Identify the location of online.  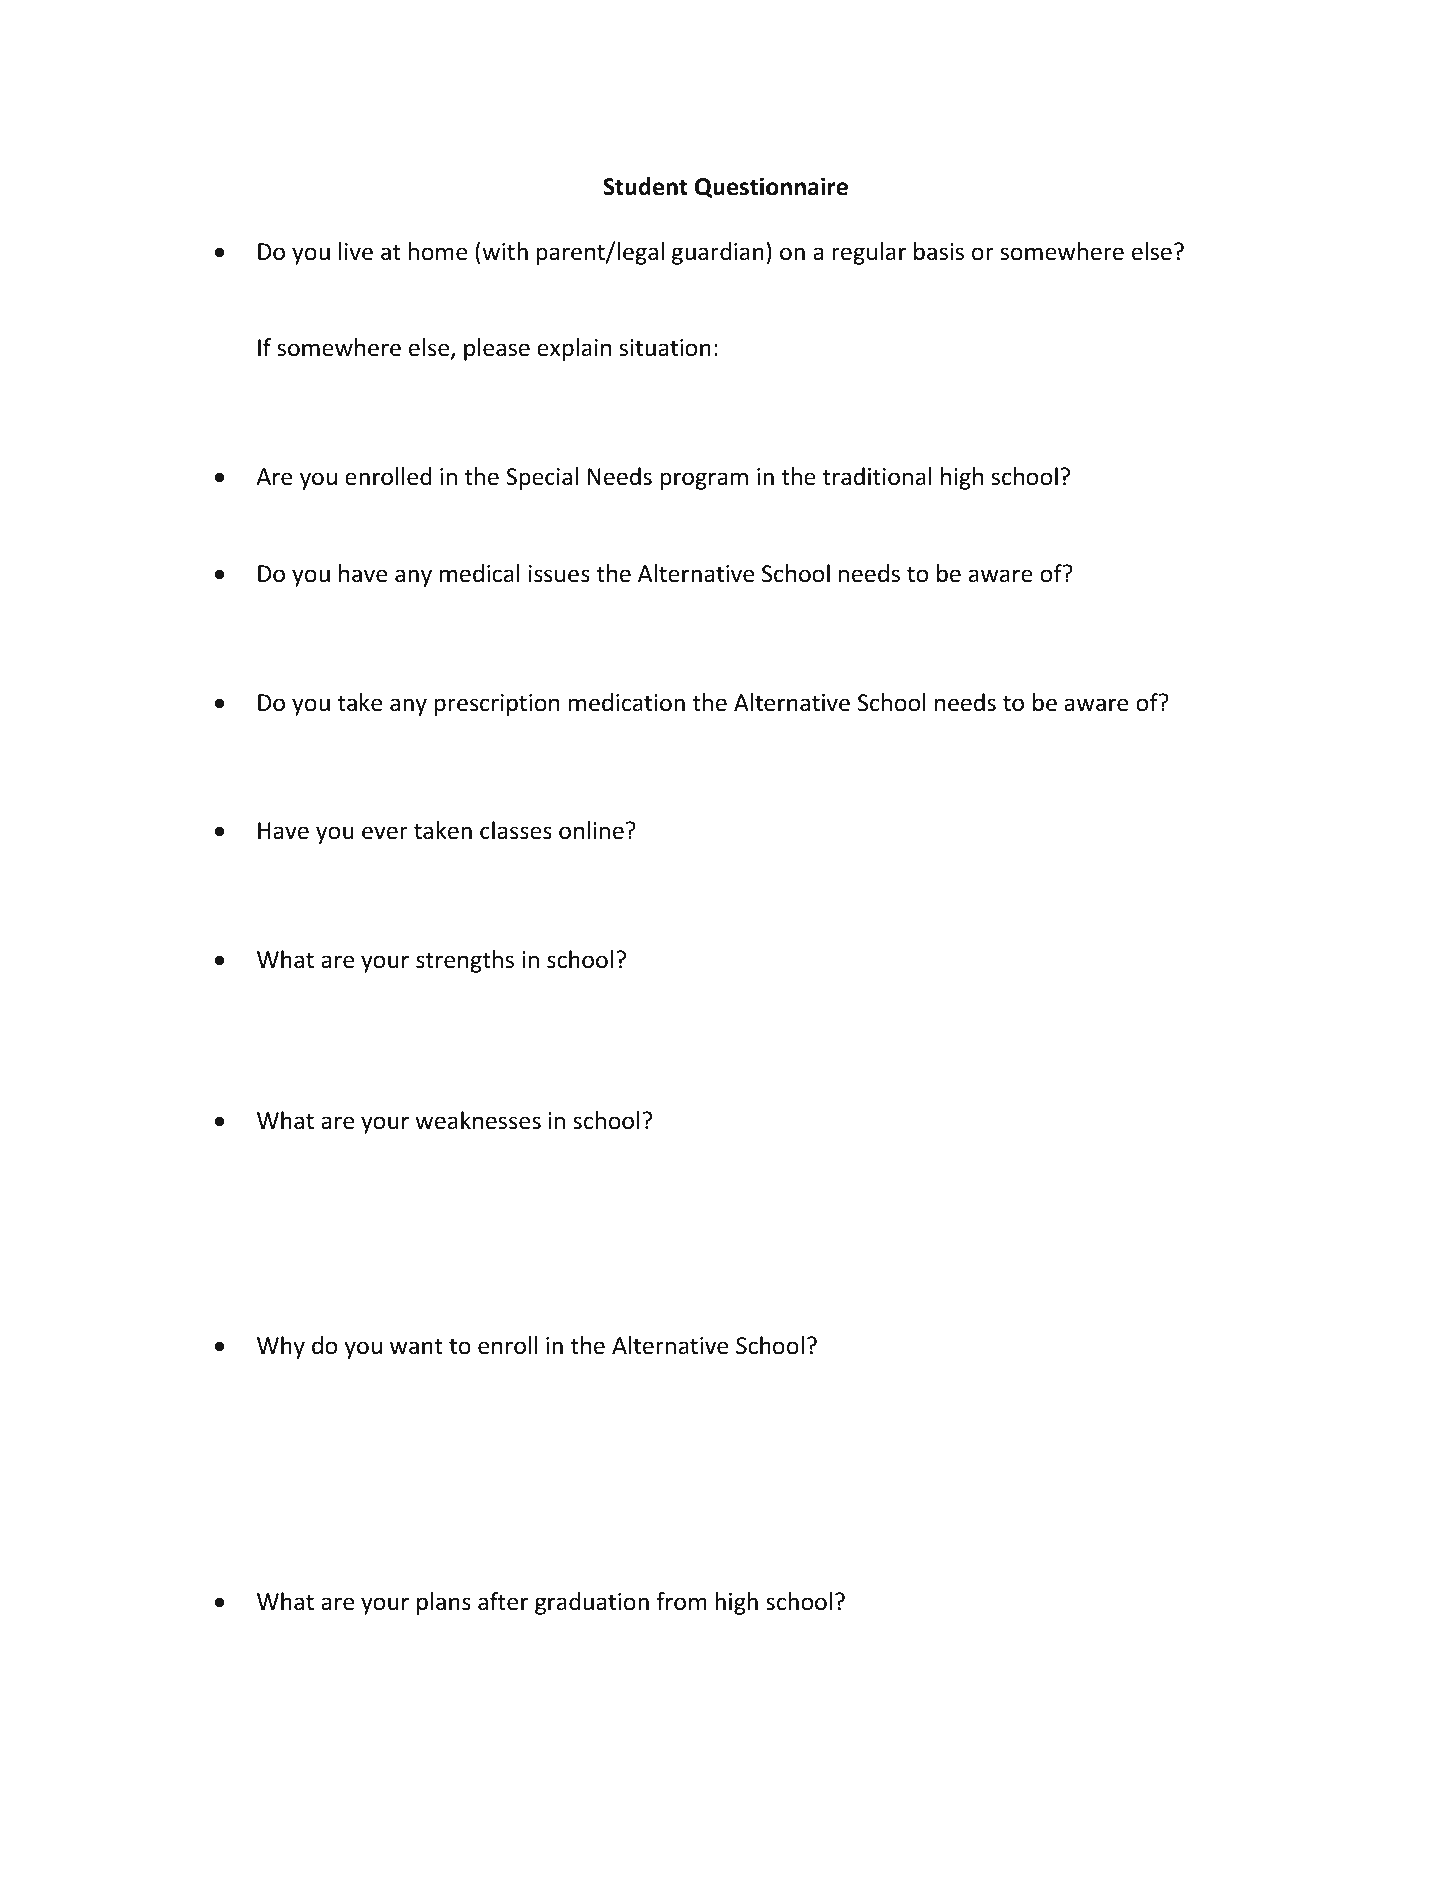
(591, 830).
